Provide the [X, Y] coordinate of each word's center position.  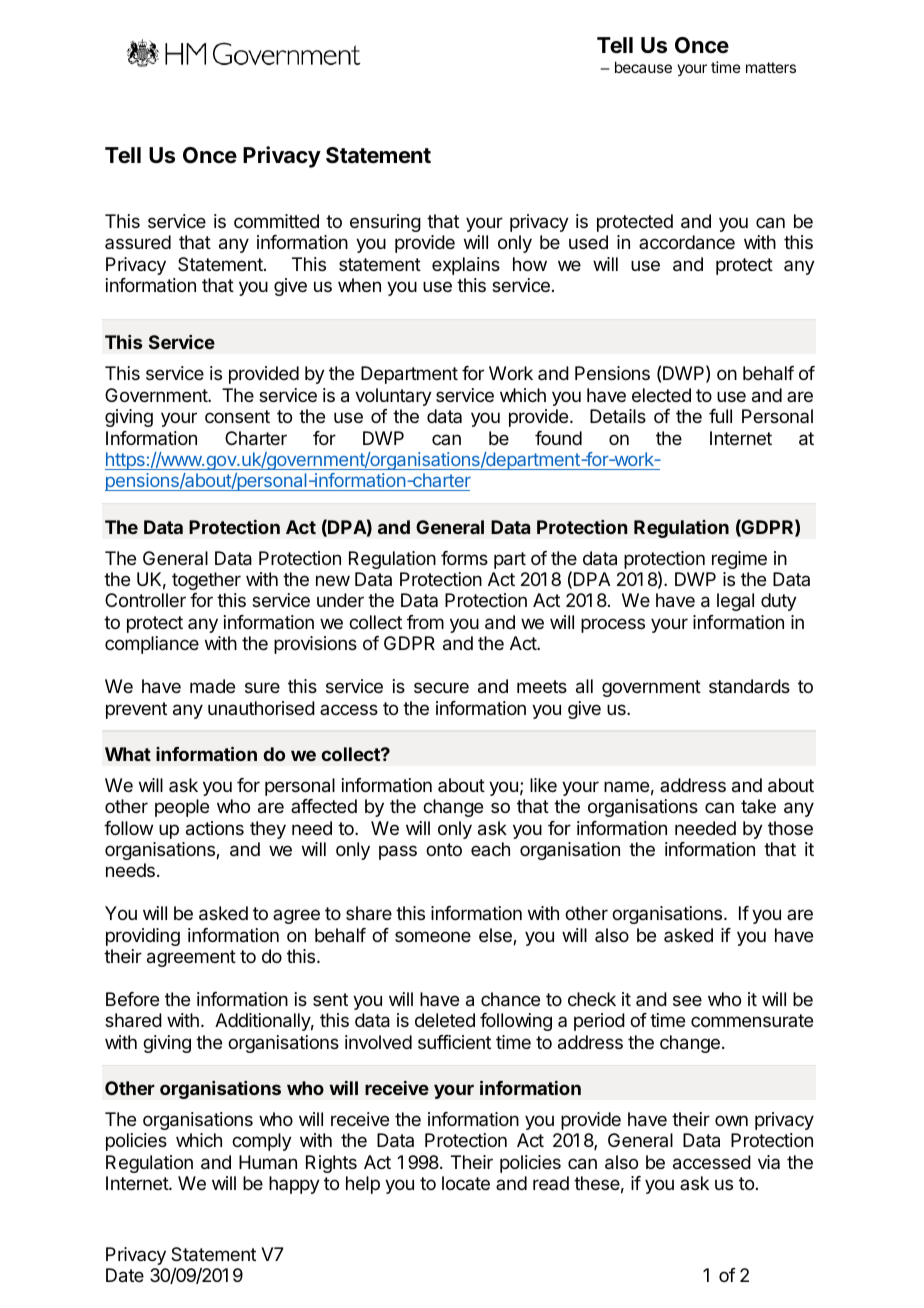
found [558, 438]
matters [771, 67]
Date [125, 1275]
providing [143, 937]
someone [433, 936]
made [212, 686]
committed [276, 221]
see [687, 1000]
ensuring [385, 223]
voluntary [393, 397]
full [720, 416]
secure [441, 687]
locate [466, 1183]
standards [749, 686]
